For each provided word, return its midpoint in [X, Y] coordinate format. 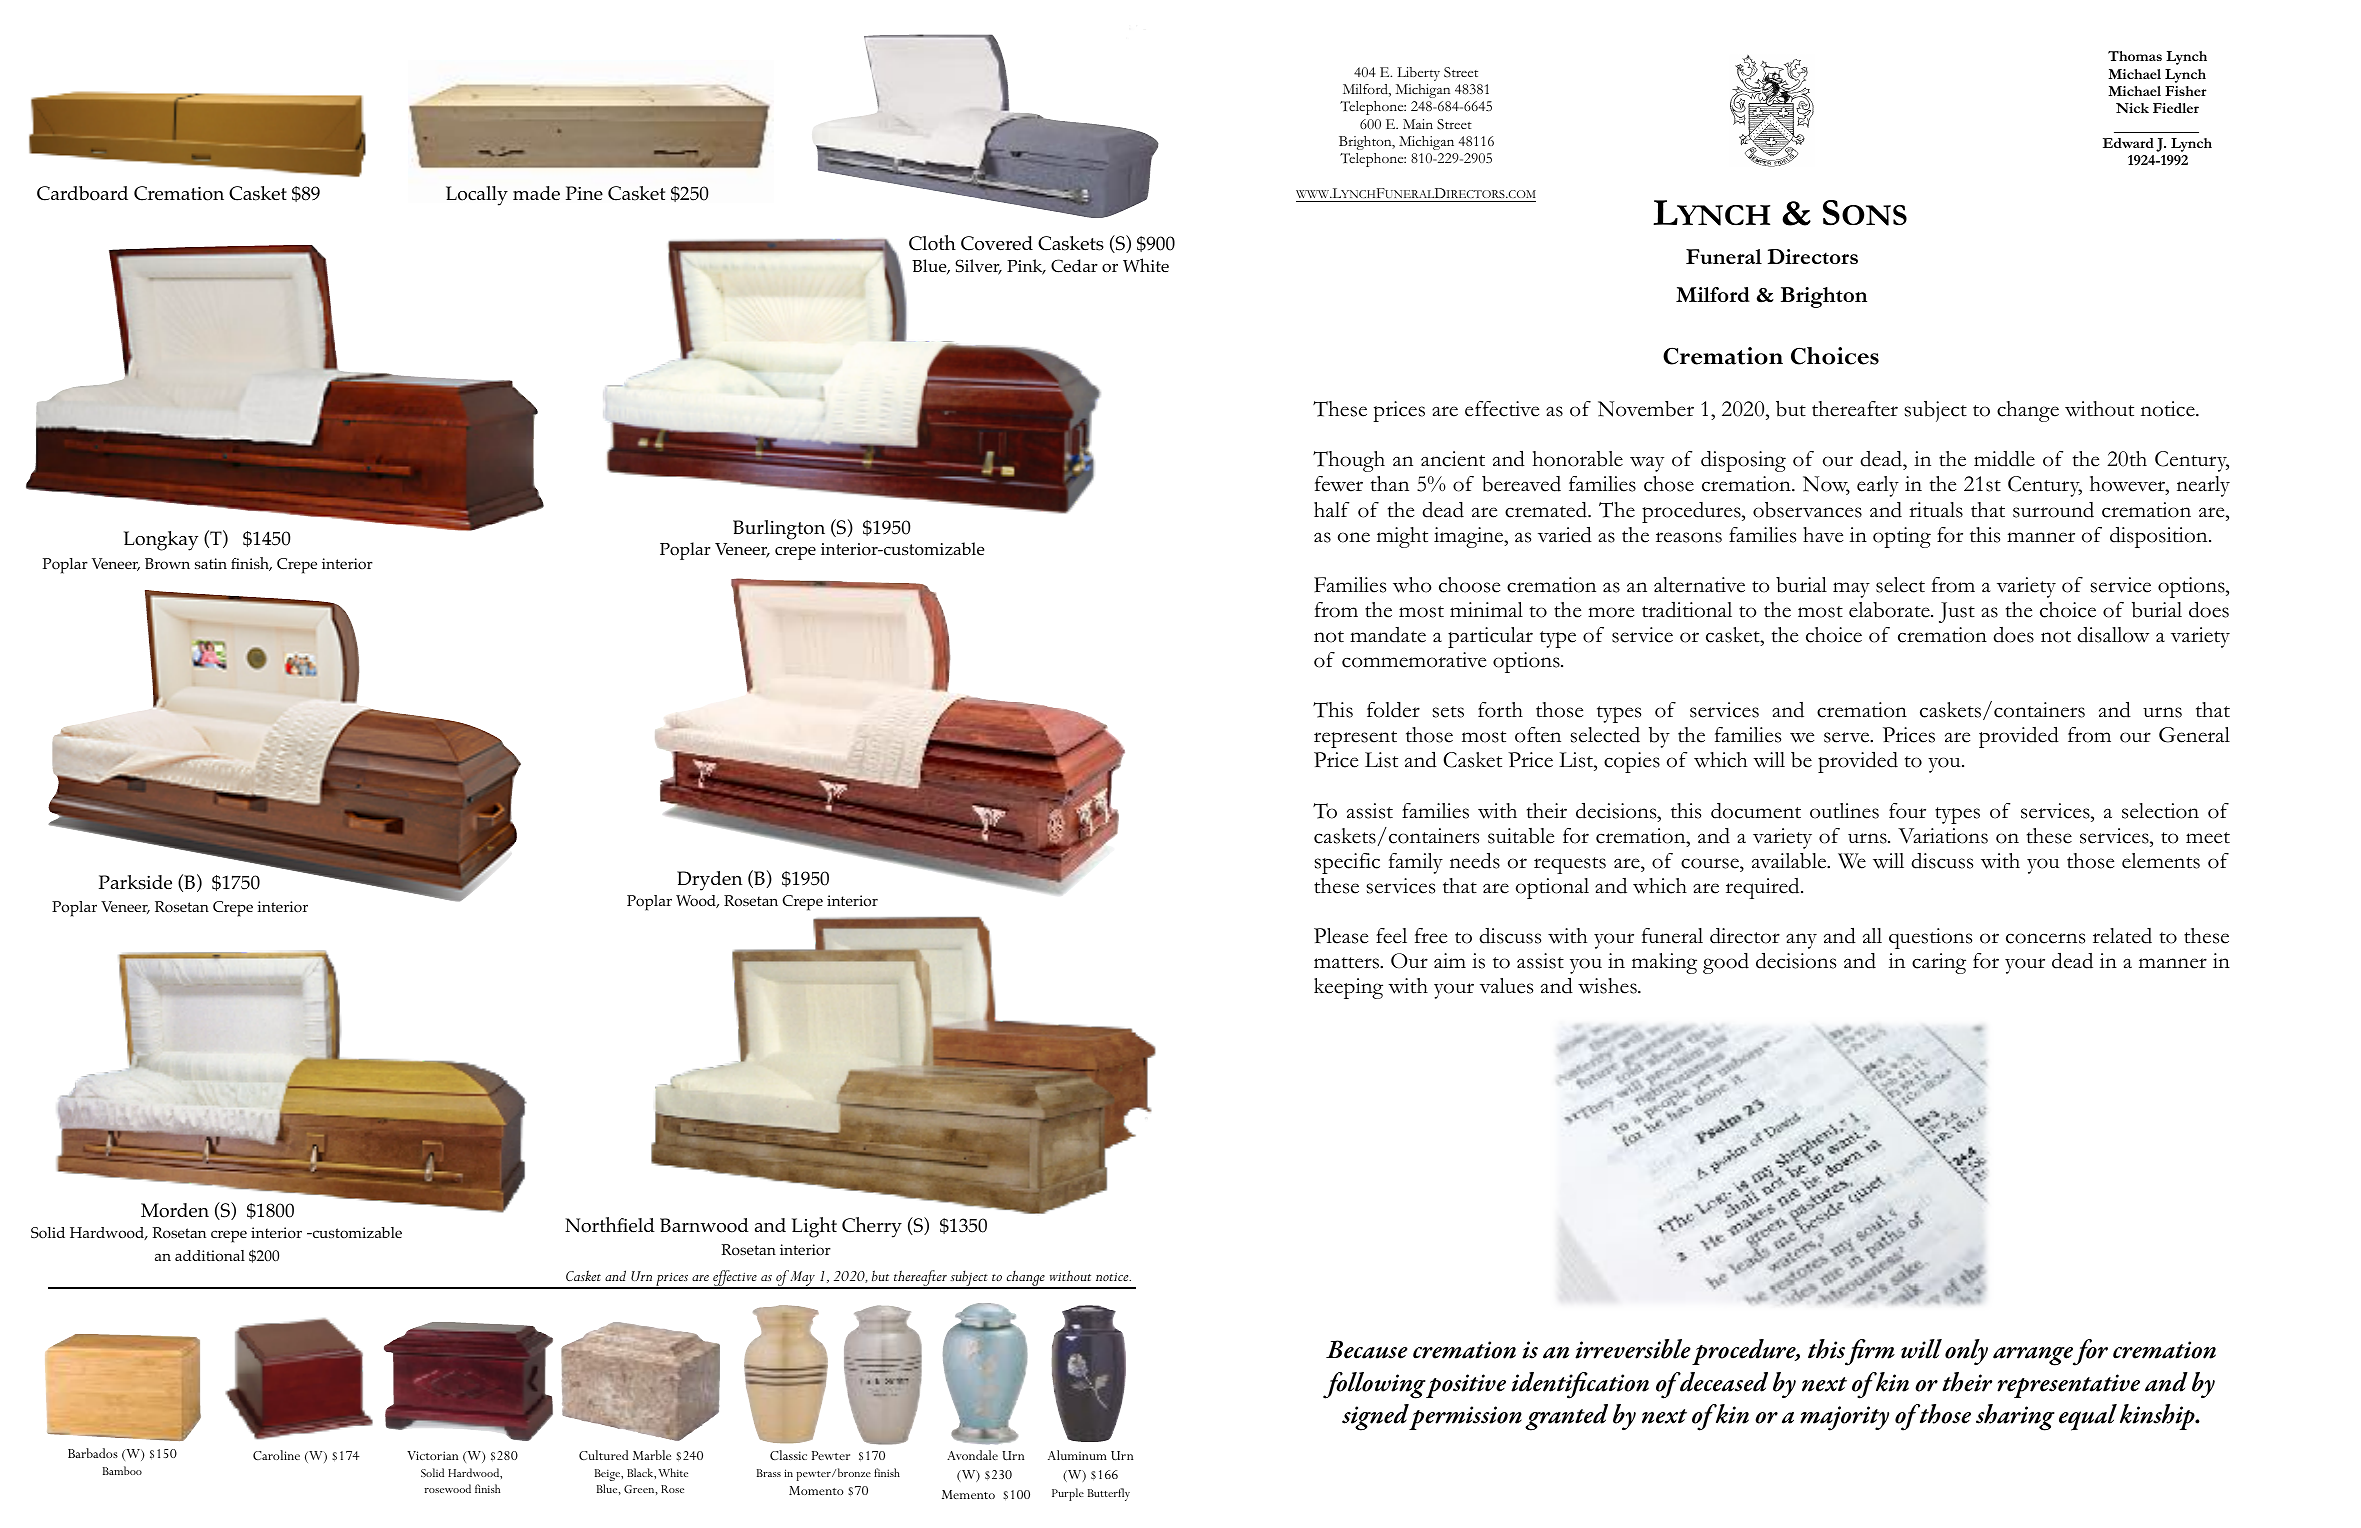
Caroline [276, 1455]
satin [211, 563]
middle [2004, 459]
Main [1418, 124]
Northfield [610, 1225]
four [1907, 811]
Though [1349, 461]
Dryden [710, 881]
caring [1939, 963]
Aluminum [1077, 1455]
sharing [2015, 1417]
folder [1393, 710]
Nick [2132, 108]
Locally [477, 196]
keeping [1348, 988]
